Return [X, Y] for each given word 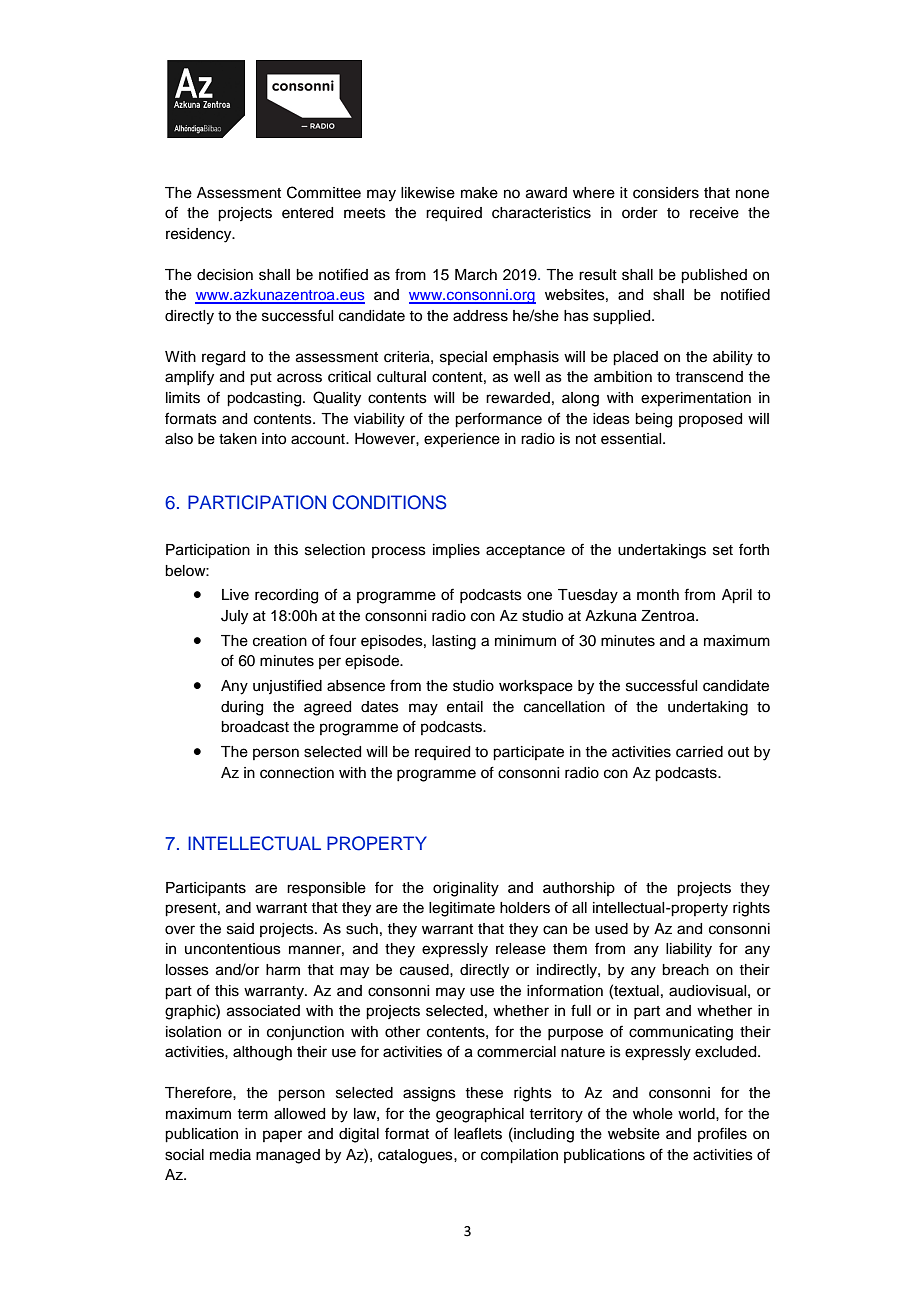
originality [466, 889]
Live [235, 595]
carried [699, 752]
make [479, 193]
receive [714, 213]
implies [456, 551]
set [723, 550]
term [252, 1114]
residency [200, 235]
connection [297, 773]
